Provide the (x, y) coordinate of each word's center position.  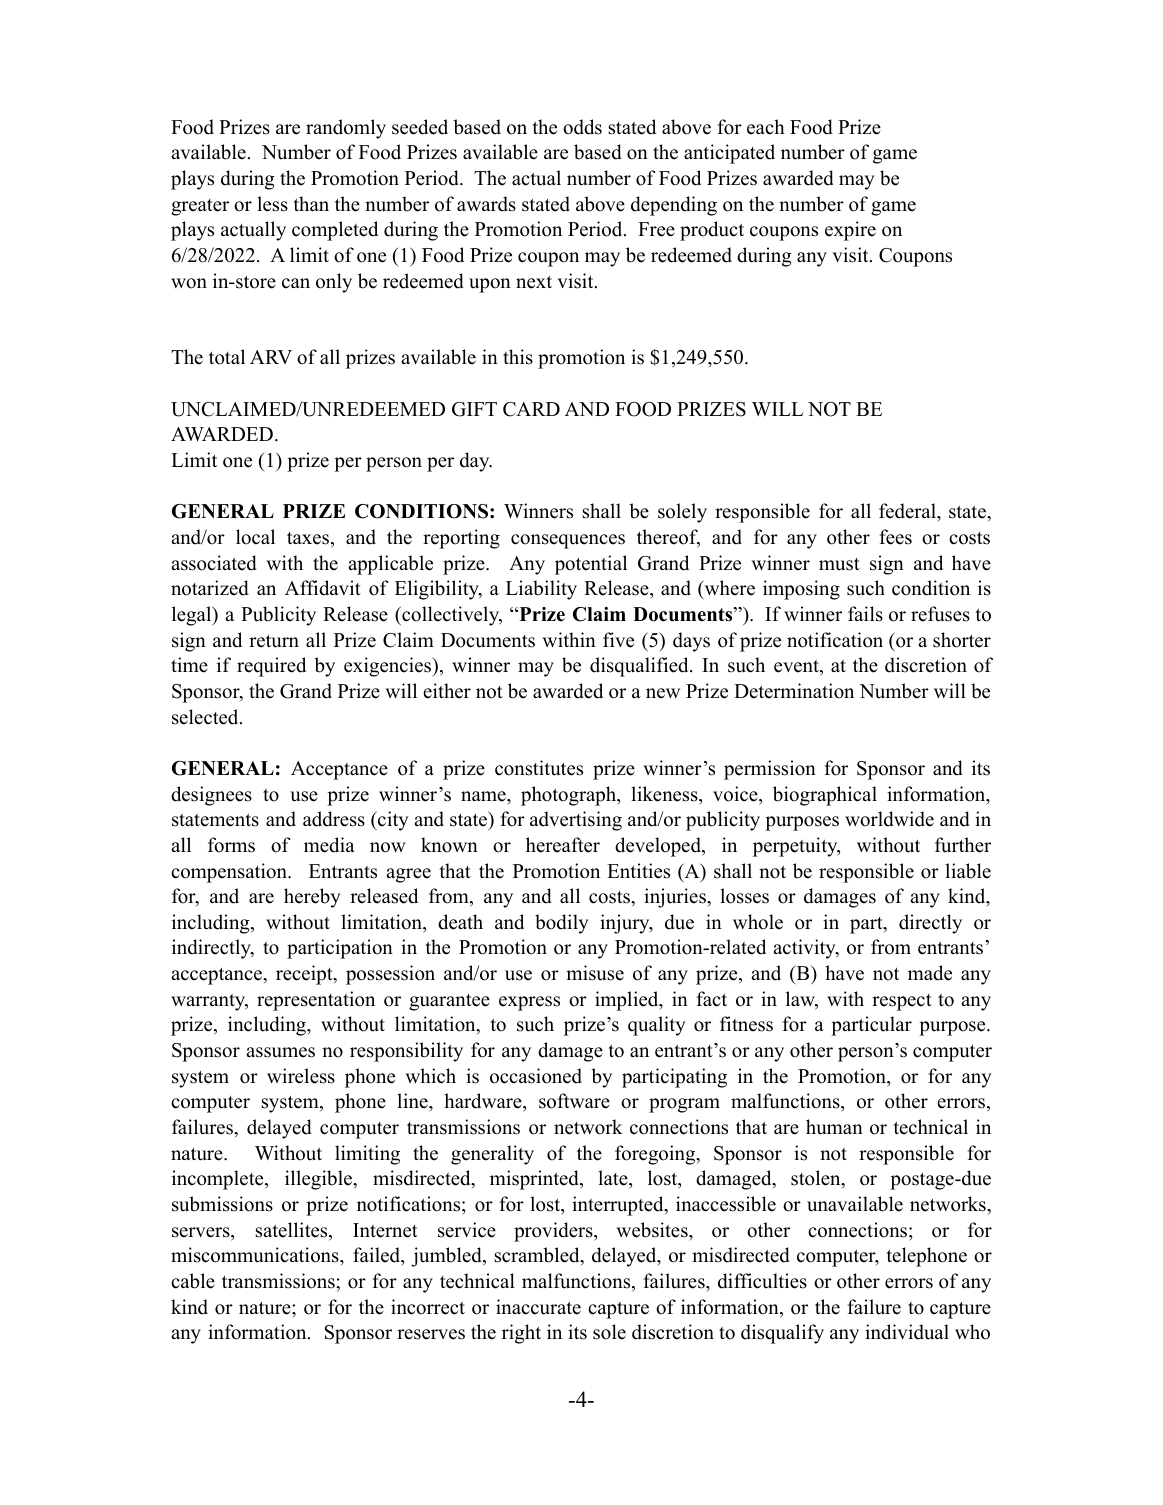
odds (582, 127)
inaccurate (538, 1307)
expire (850, 231)
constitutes (539, 768)
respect (902, 1002)
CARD (531, 409)
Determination (794, 691)
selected (206, 717)
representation (316, 1001)
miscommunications (256, 1256)
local (255, 537)
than (311, 203)
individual (907, 1332)
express (529, 1003)
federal (908, 512)
